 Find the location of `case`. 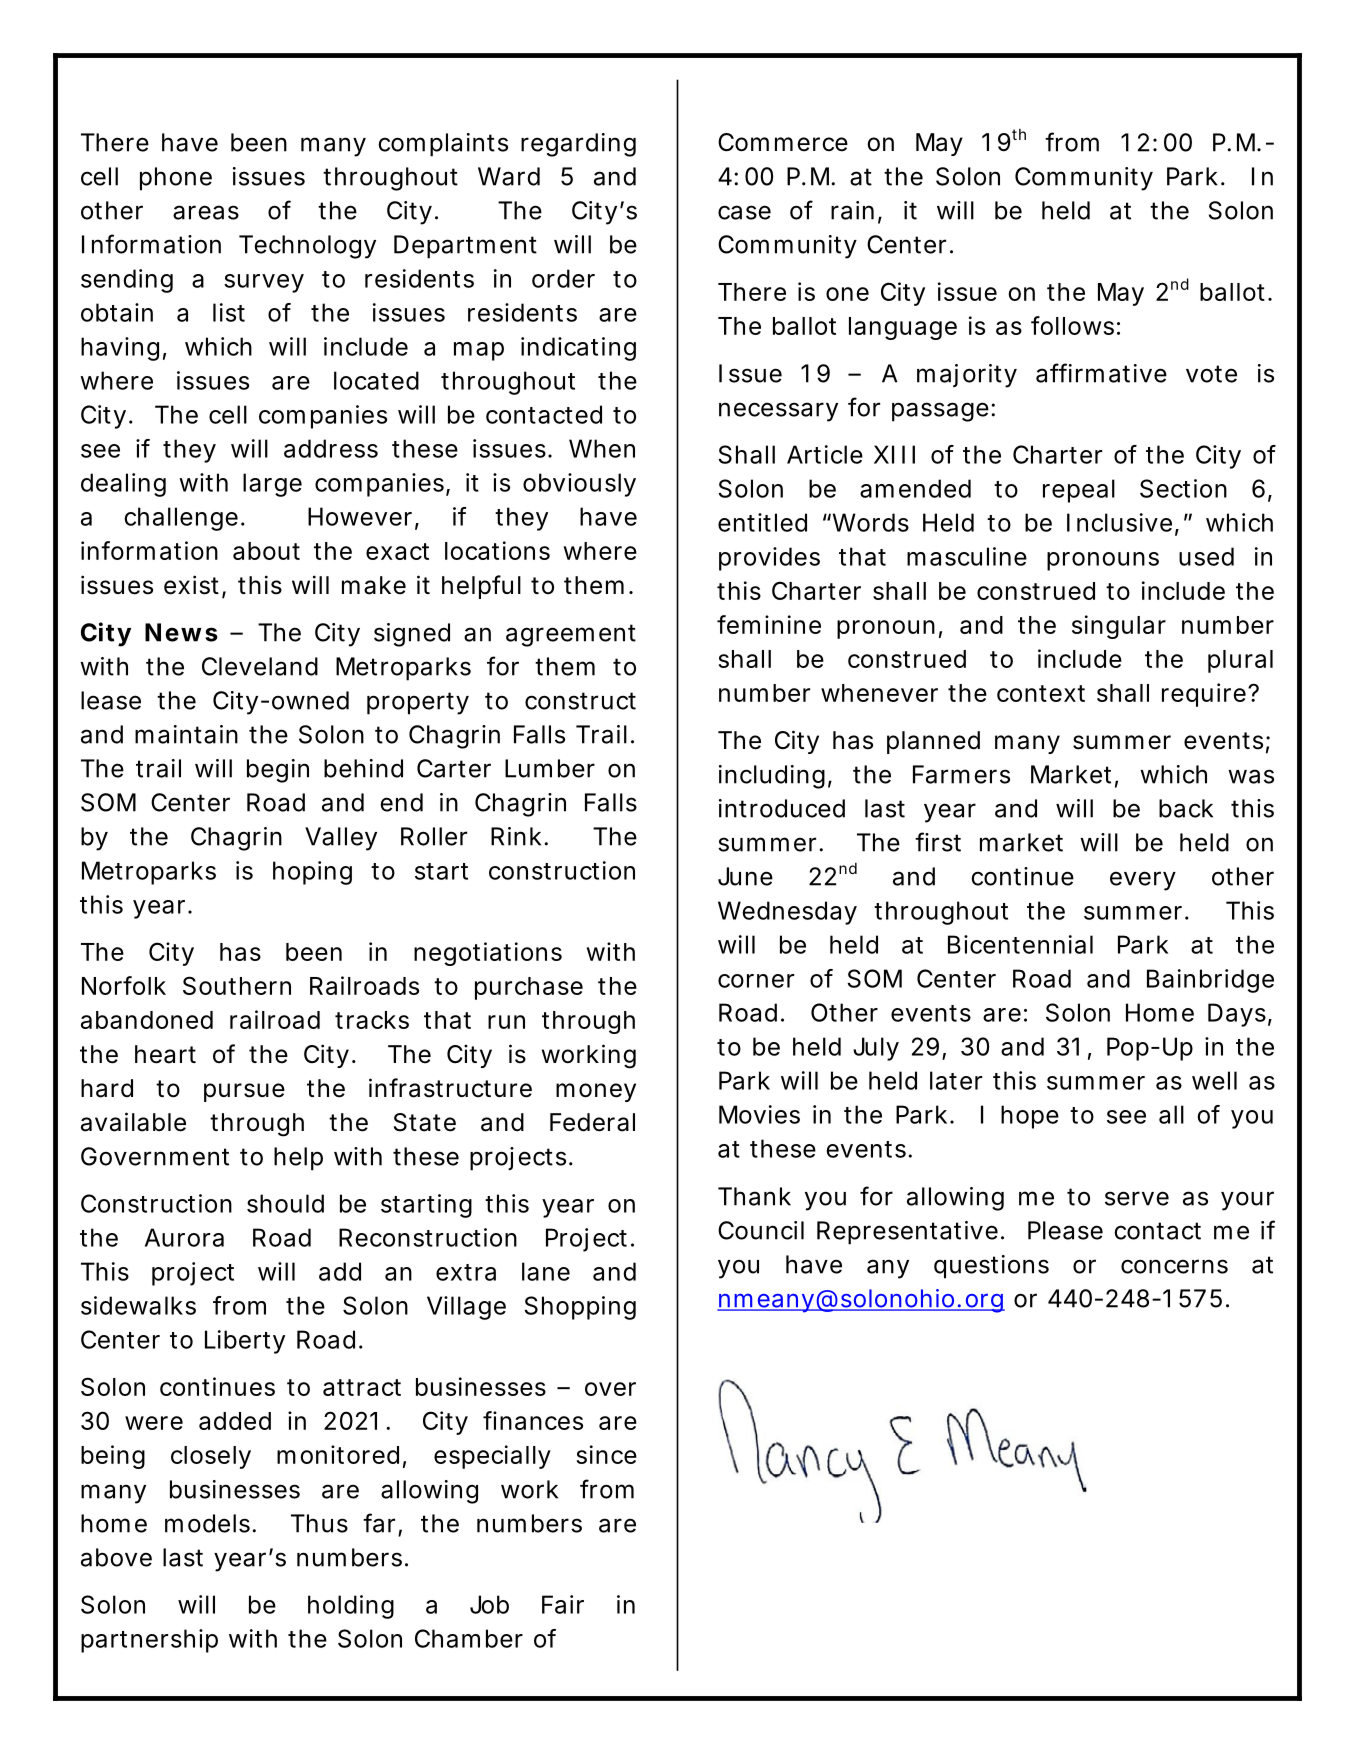

case is located at coordinates (744, 212).
